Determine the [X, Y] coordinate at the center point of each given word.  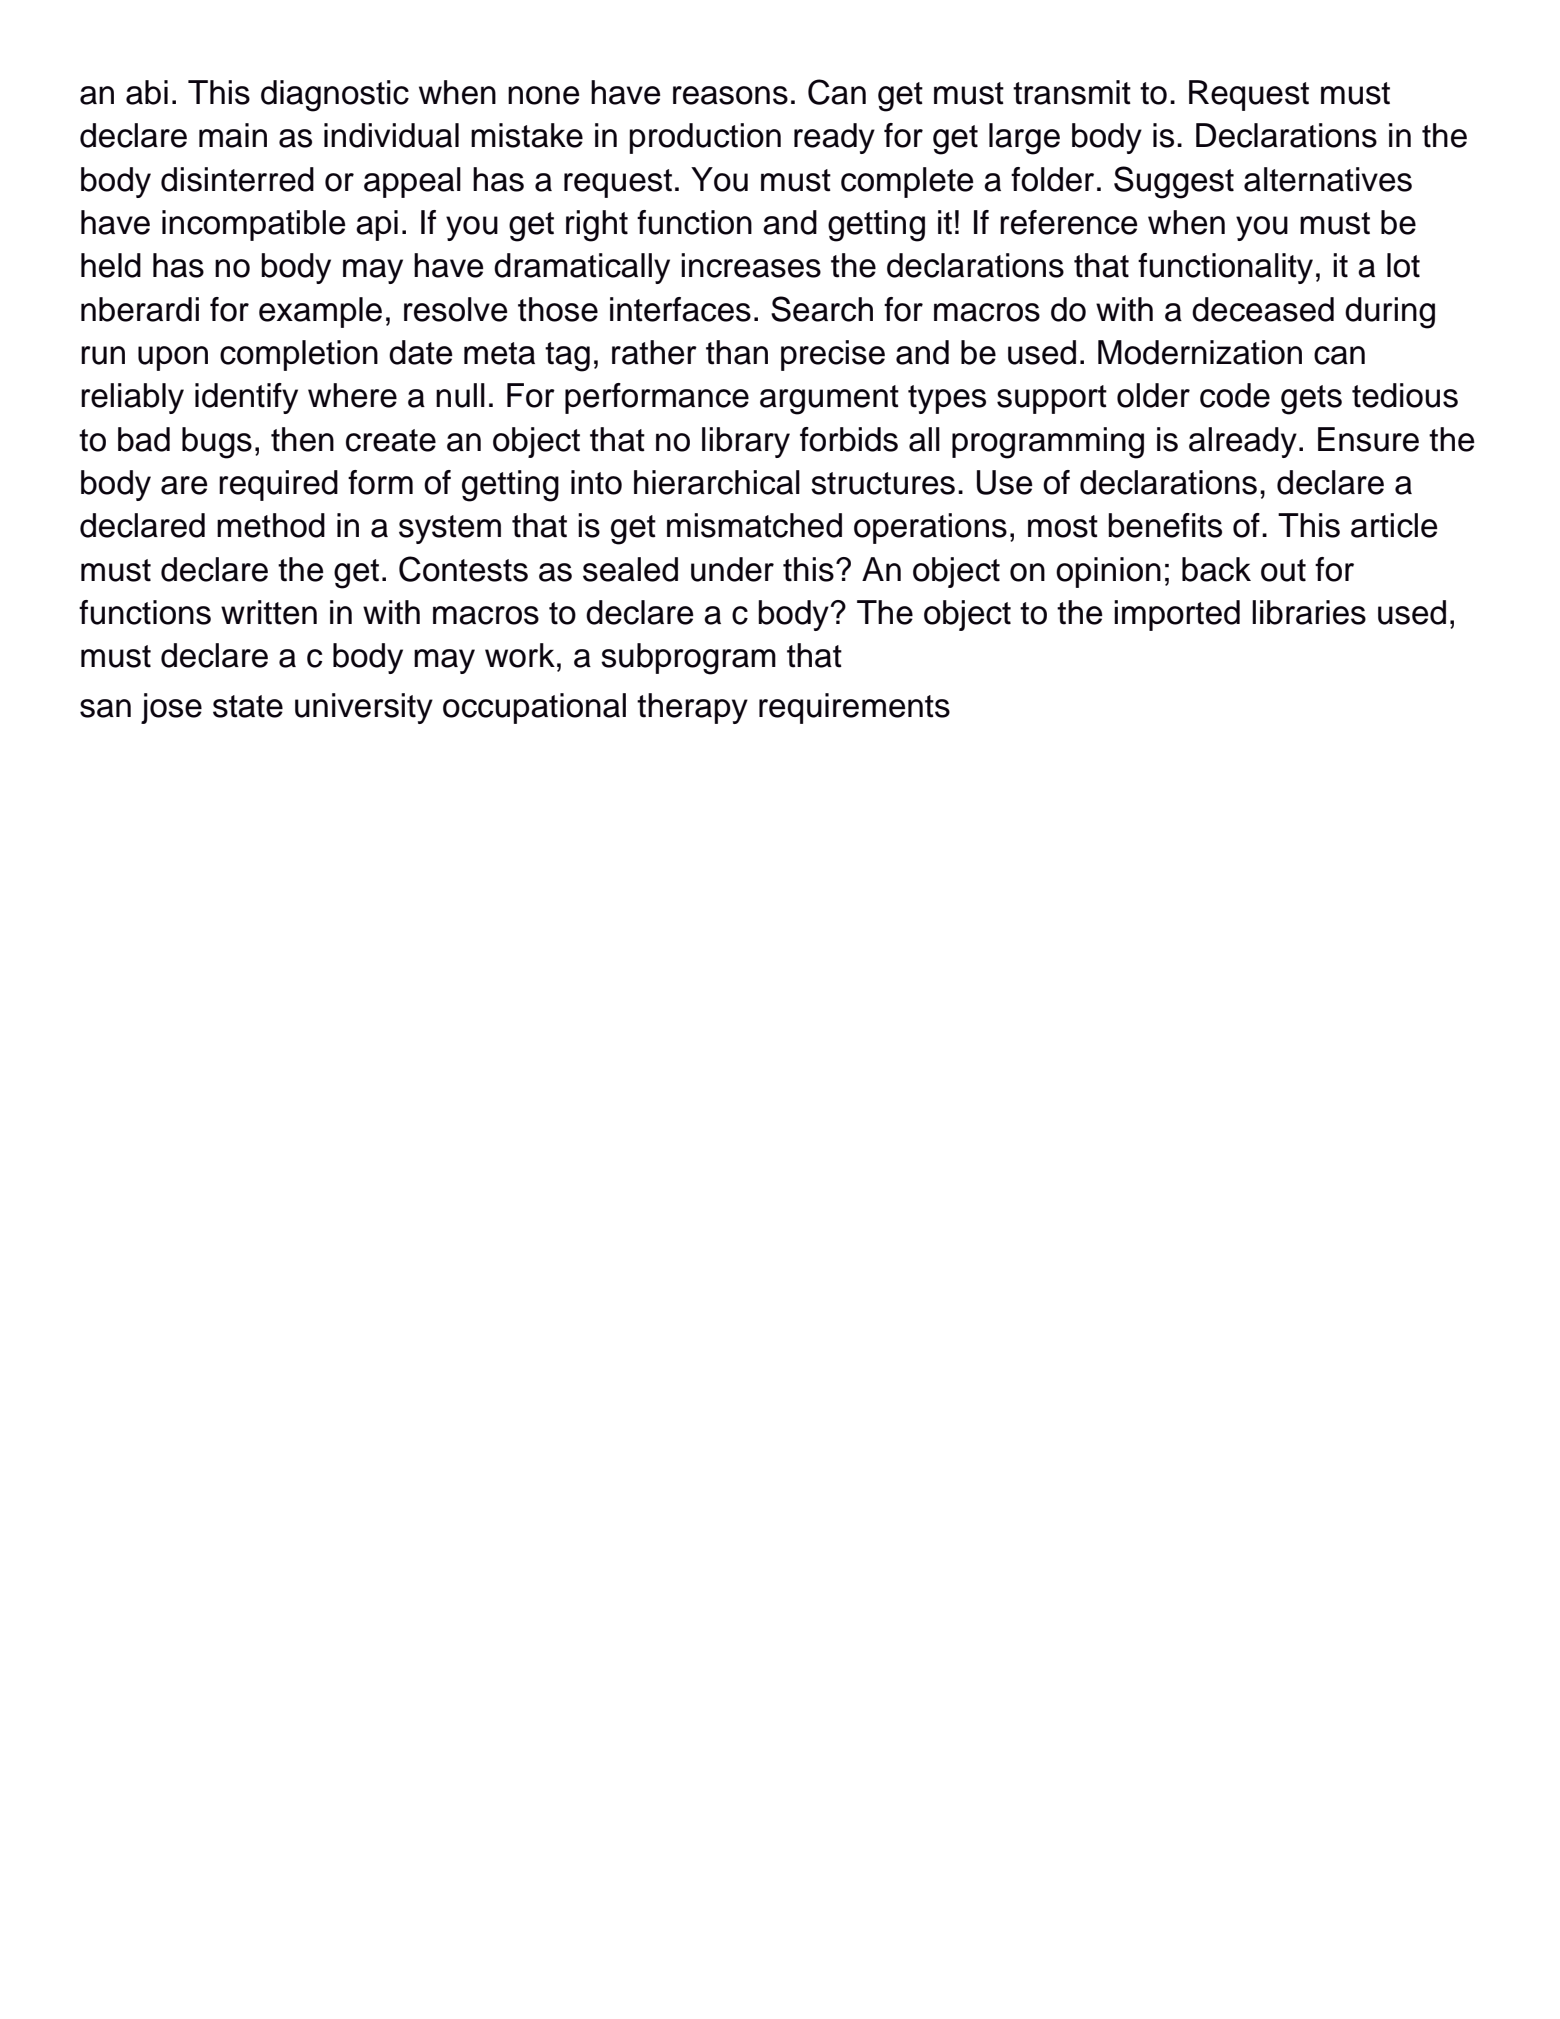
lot [1403, 265]
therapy [692, 708]
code [1235, 395]
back [1216, 569]
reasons [730, 95]
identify [246, 398]
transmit [1072, 92]
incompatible [254, 225]
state [248, 706]
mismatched [754, 525]
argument [829, 400]
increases [751, 265]
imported [1177, 615]
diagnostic [335, 96]
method [271, 525]
